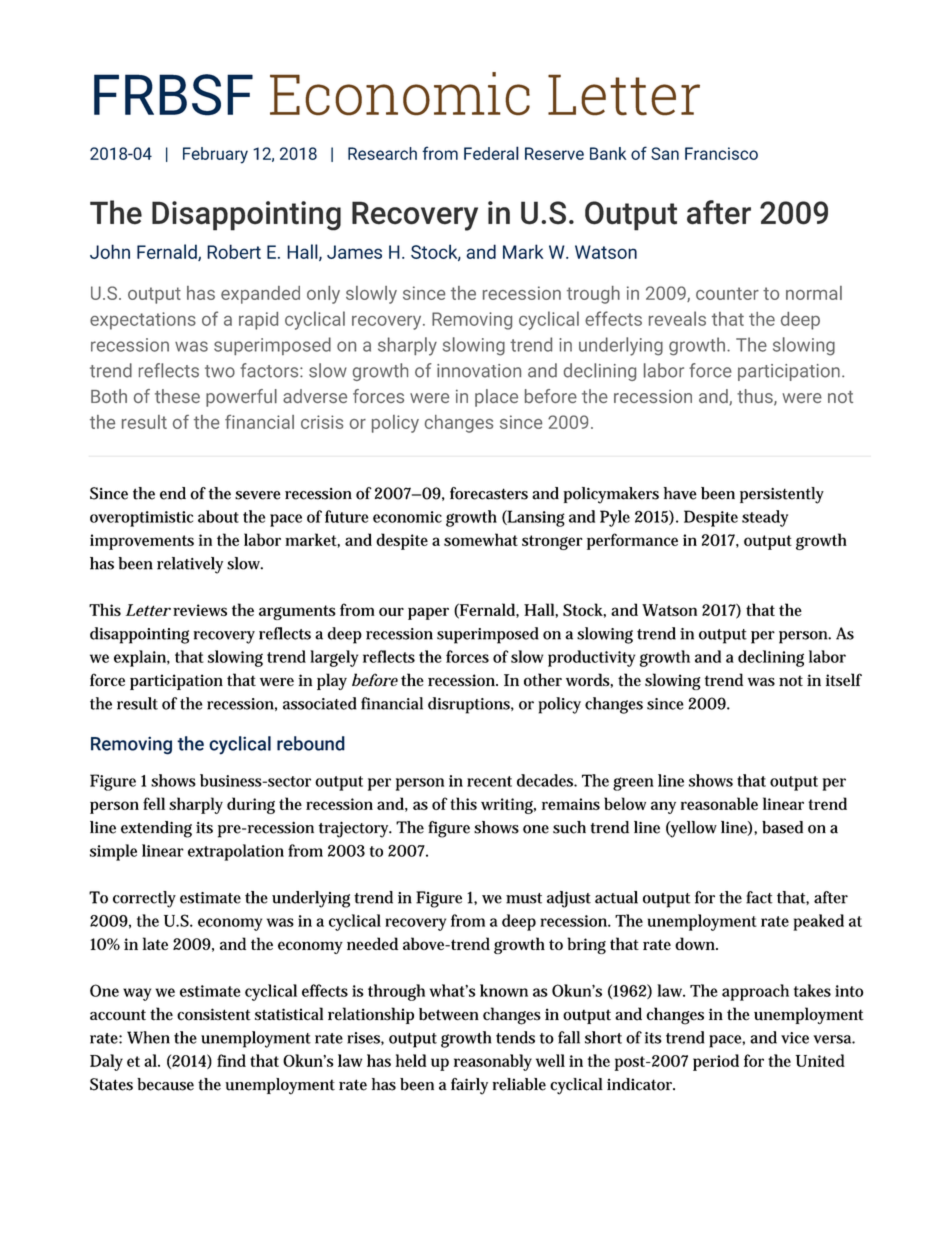 Image resolution: width=952 pixels, height=1233 pixels. I want to click on reasonably, so click(493, 1062).
